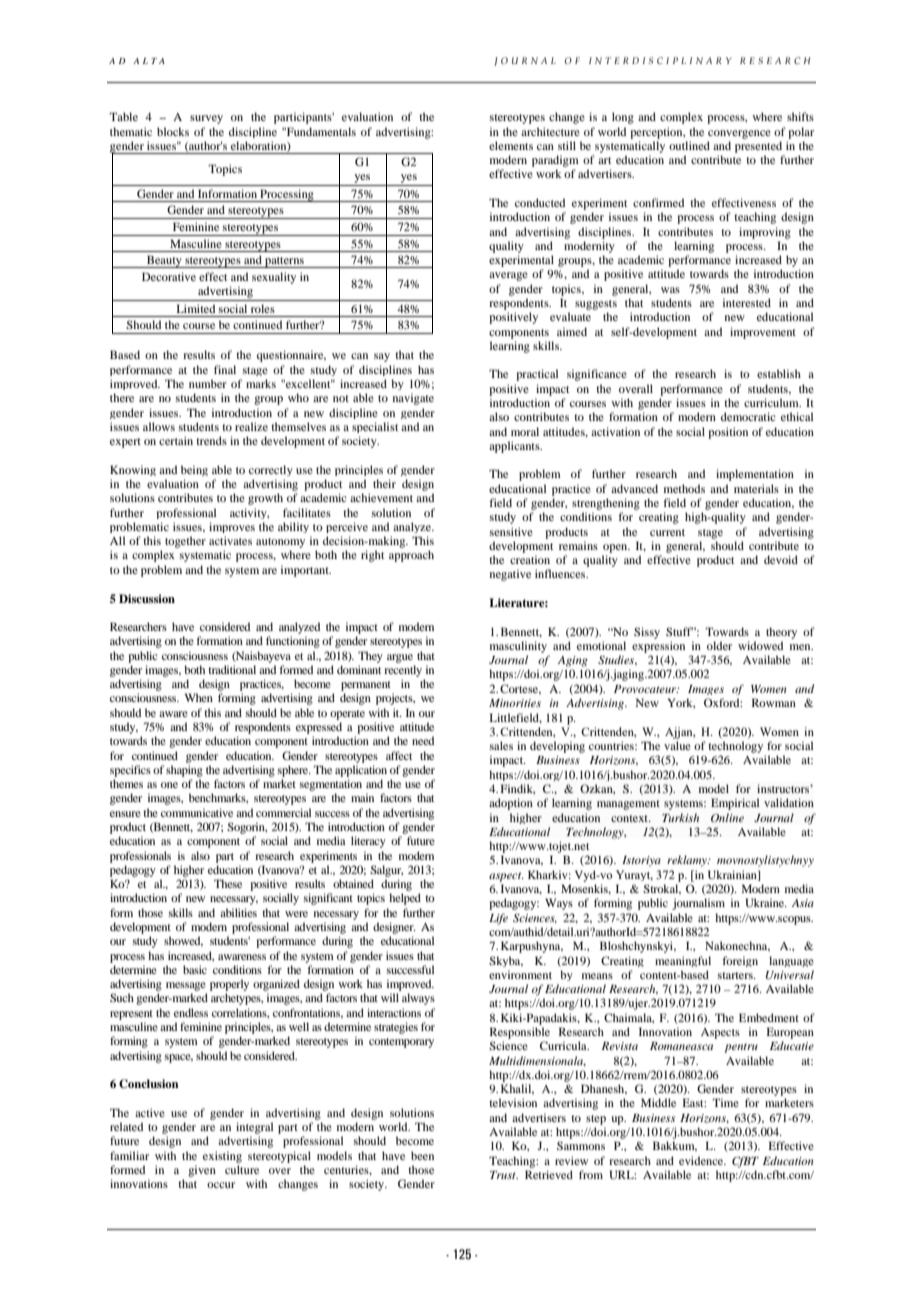 The image size is (924, 1308). What do you see at coordinates (413, 399) in the document?
I see `navigate` at bounding box center [413, 399].
